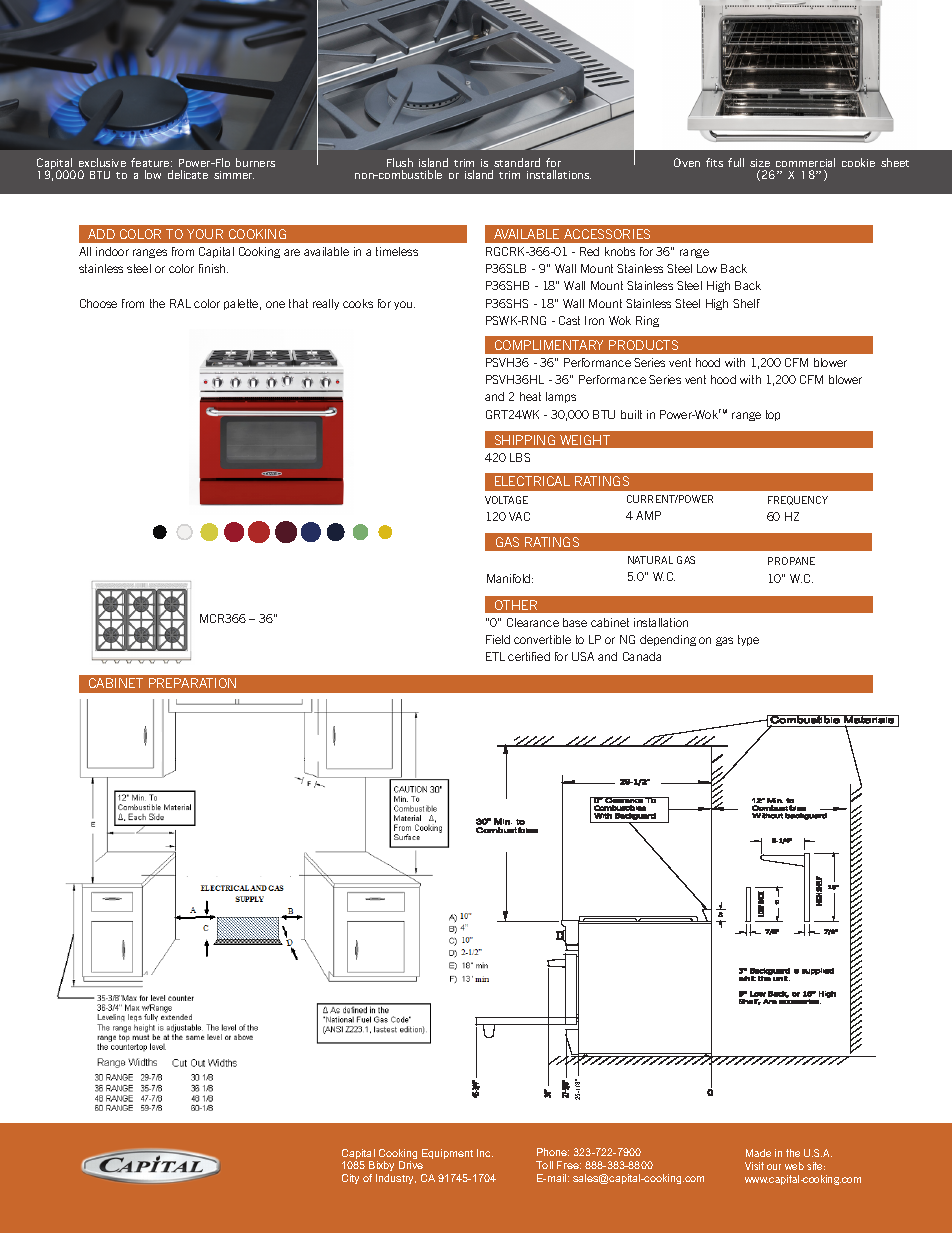 The image size is (952, 1233). Describe the element at coordinates (506, 500) in the screenshot. I see `VOLTAGE` at that location.
